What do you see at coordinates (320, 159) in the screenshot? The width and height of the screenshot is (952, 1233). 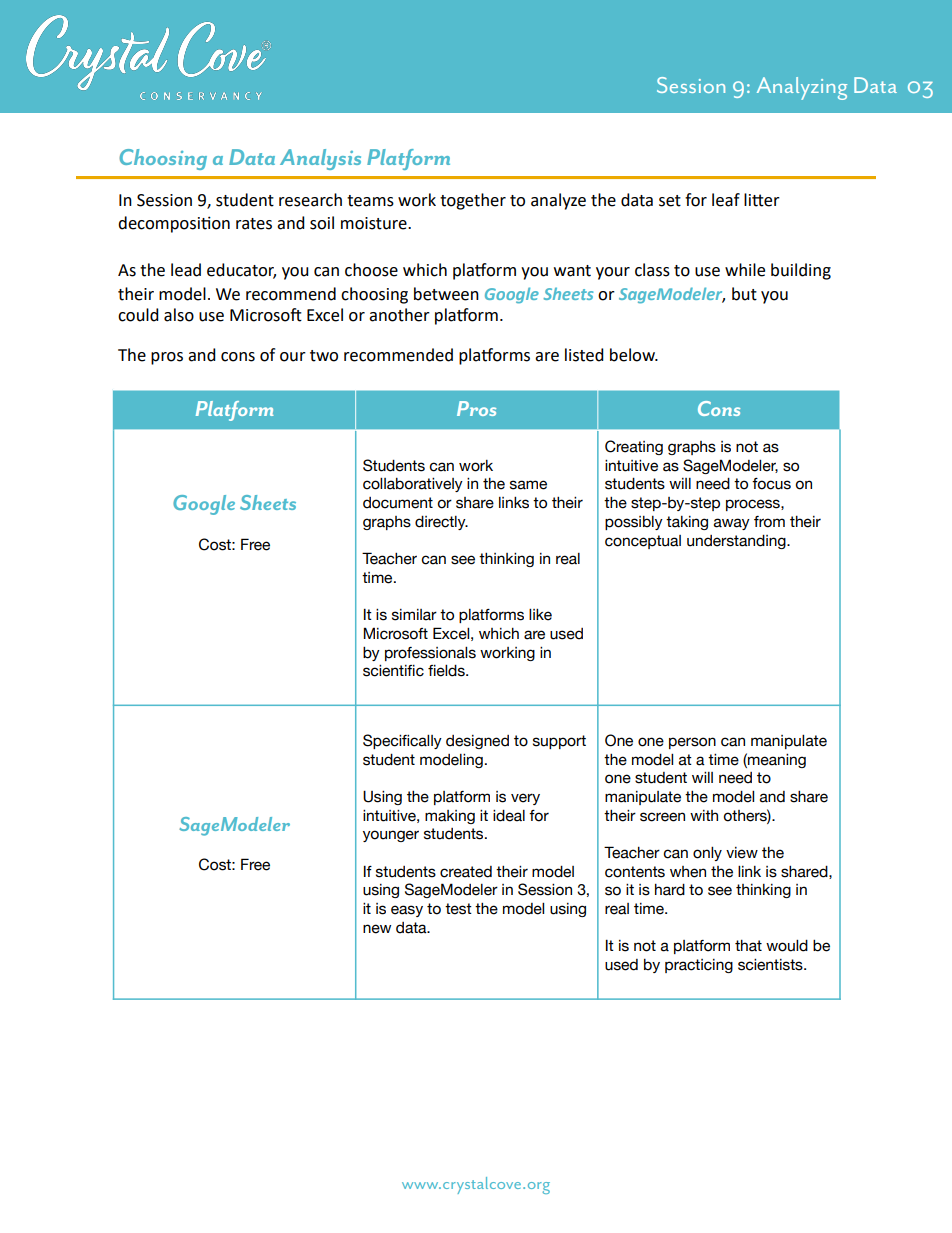 I see `Analysis` at bounding box center [320, 159].
